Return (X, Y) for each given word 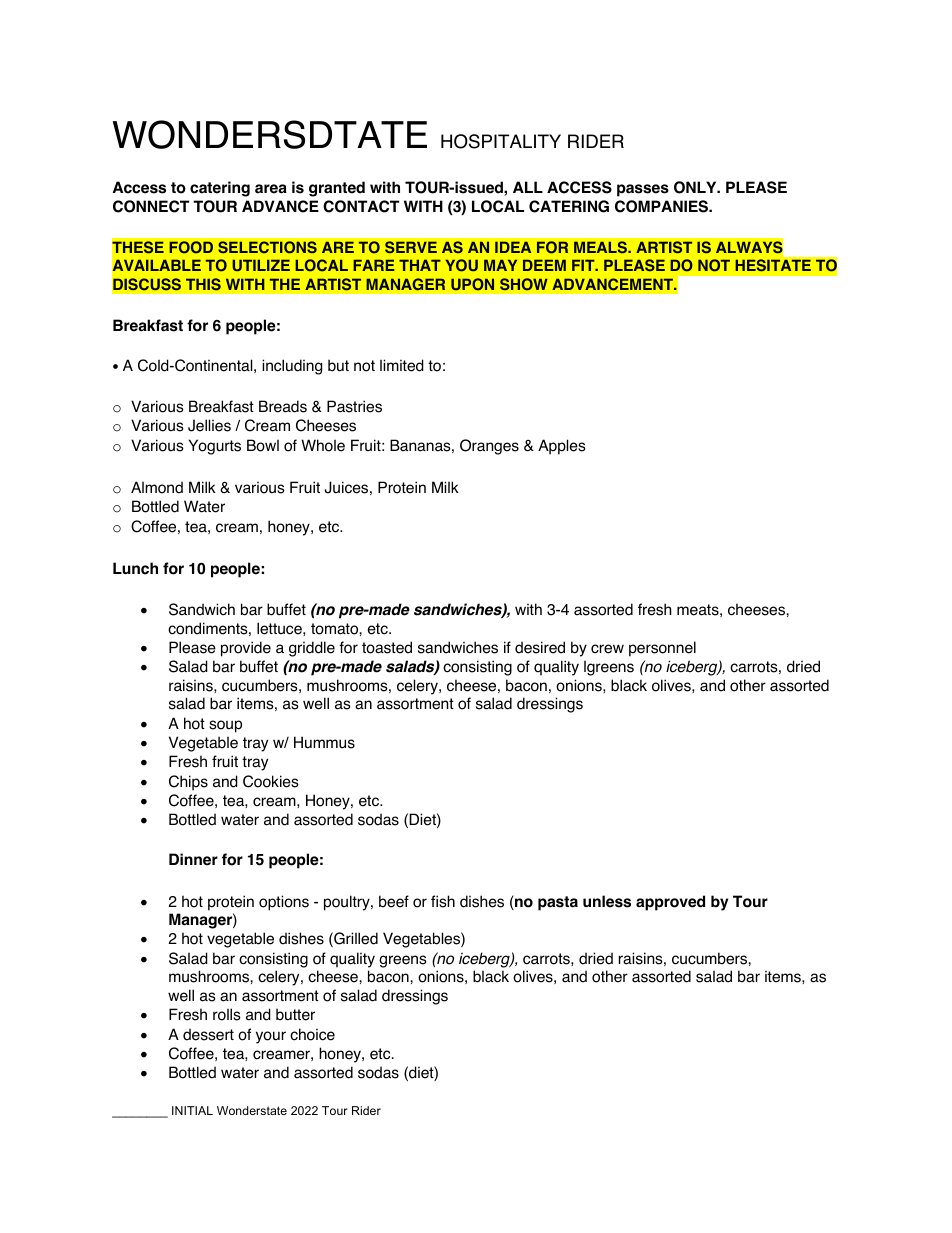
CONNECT (151, 206)
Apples (562, 447)
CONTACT (361, 206)
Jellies (209, 425)
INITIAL (192, 1110)
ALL (528, 187)
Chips (188, 783)
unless (607, 901)
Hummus (324, 742)
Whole (323, 445)
